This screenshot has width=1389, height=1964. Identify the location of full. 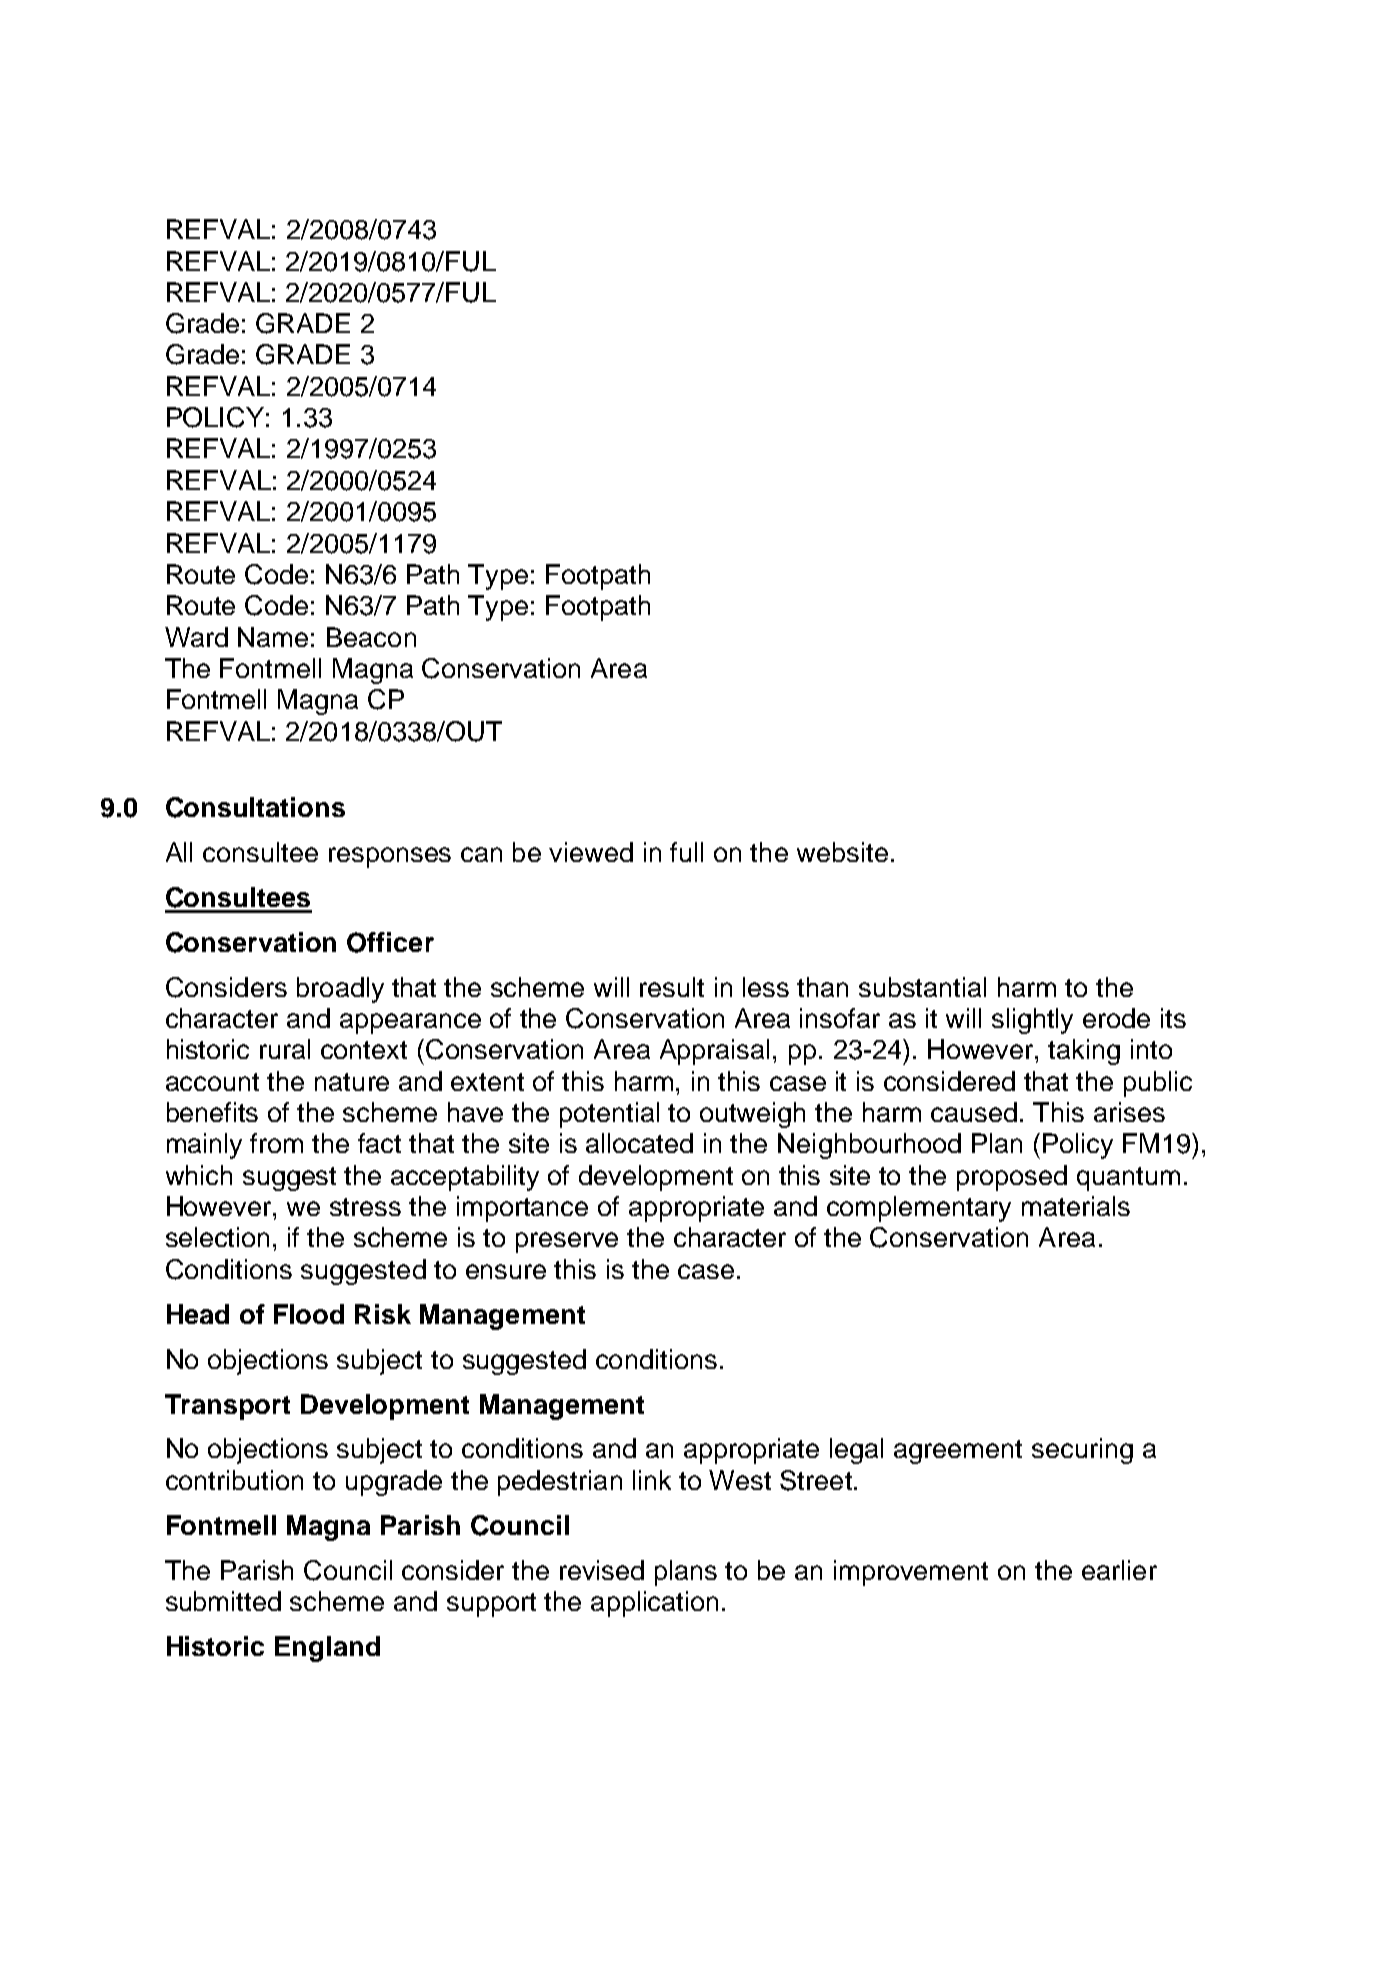
(686, 852).
